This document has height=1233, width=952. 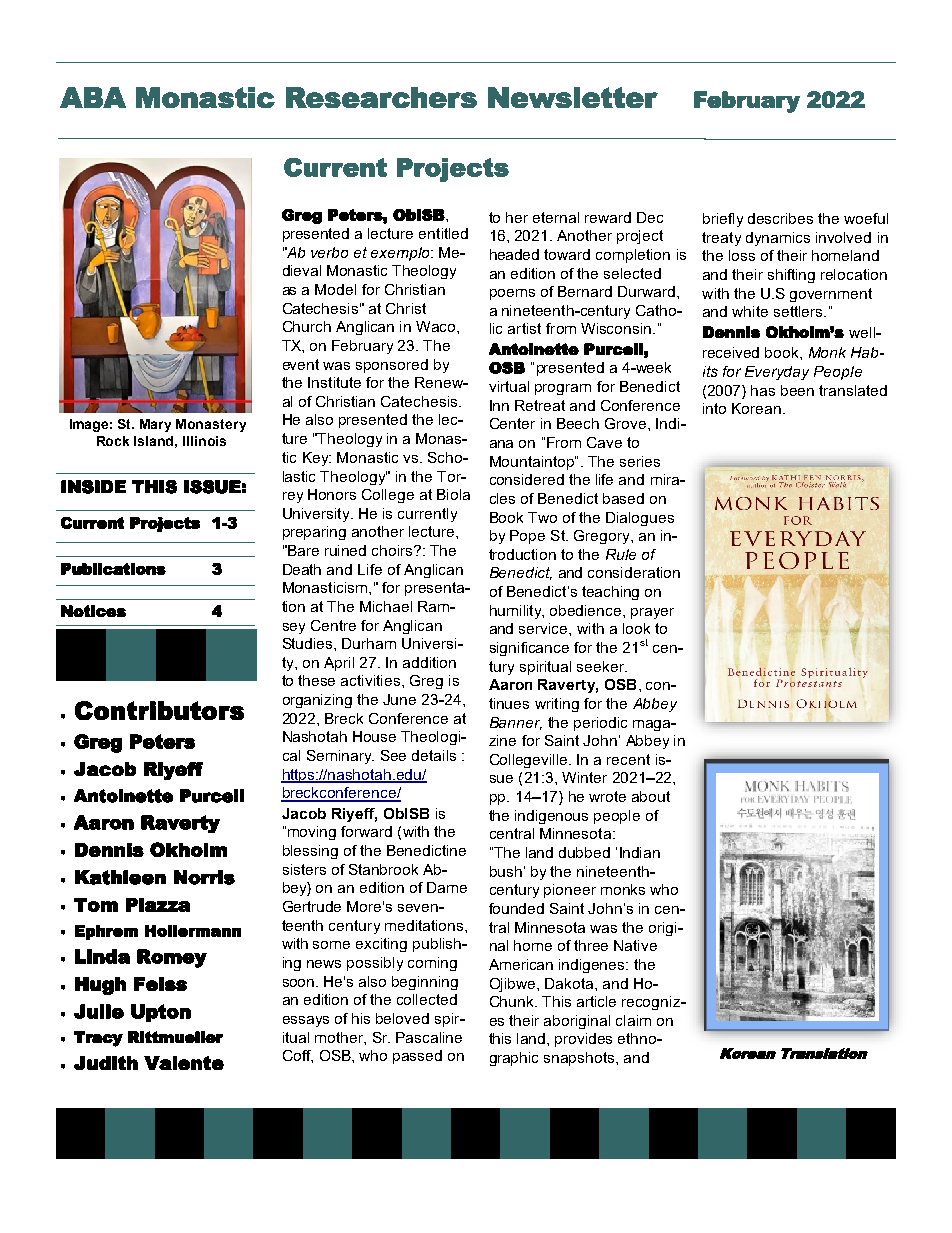 What do you see at coordinates (517, 612) in the document?
I see `humility` at bounding box center [517, 612].
